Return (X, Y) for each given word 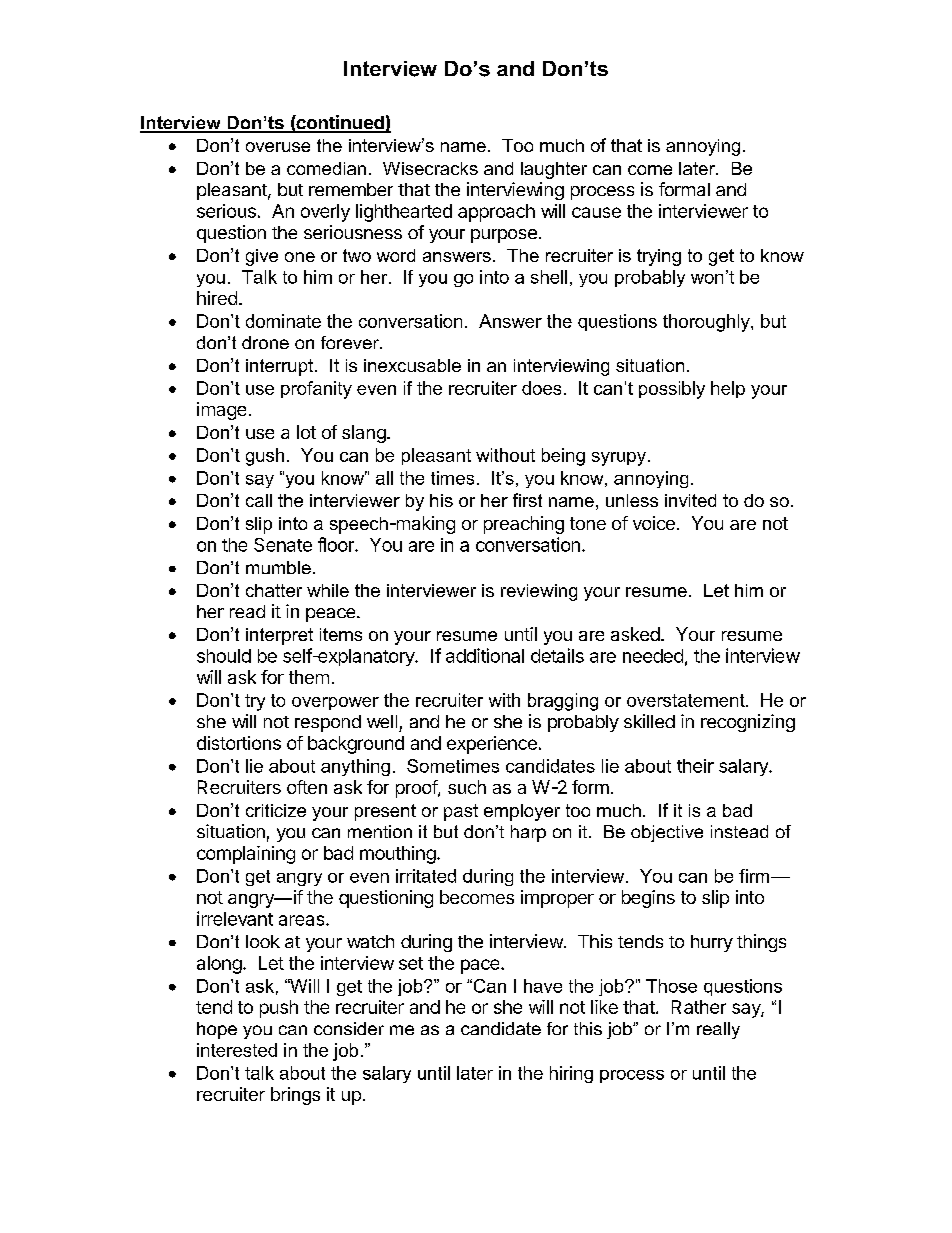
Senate (283, 545)
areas (303, 920)
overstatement (687, 700)
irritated (426, 876)
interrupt (281, 367)
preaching (524, 525)
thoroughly (707, 323)
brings (295, 1096)
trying (659, 257)
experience (492, 745)
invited (690, 500)
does (541, 388)
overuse (278, 147)
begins (648, 899)
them (309, 677)
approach (496, 213)
